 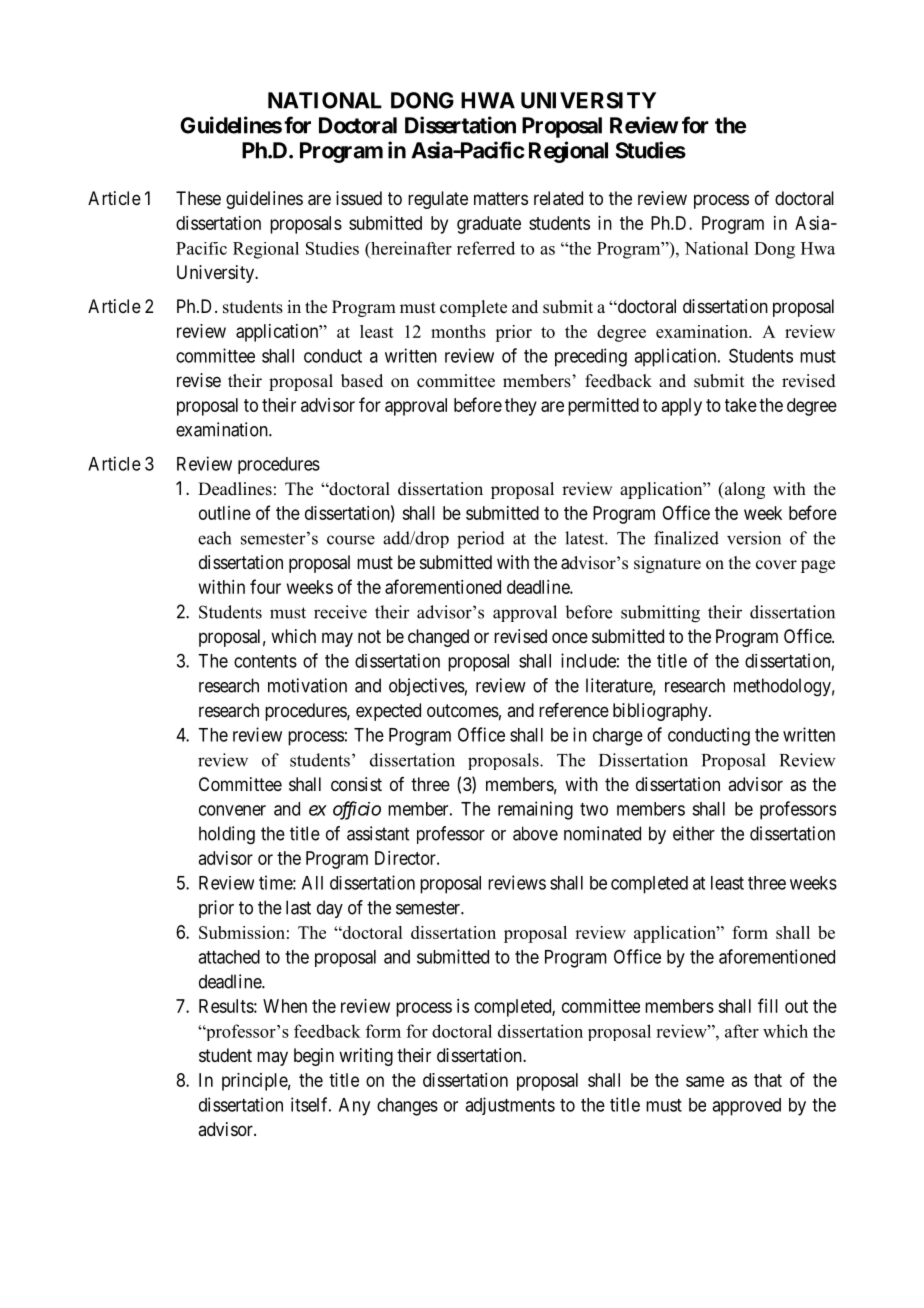 I want to click on graduate, so click(x=489, y=225).
